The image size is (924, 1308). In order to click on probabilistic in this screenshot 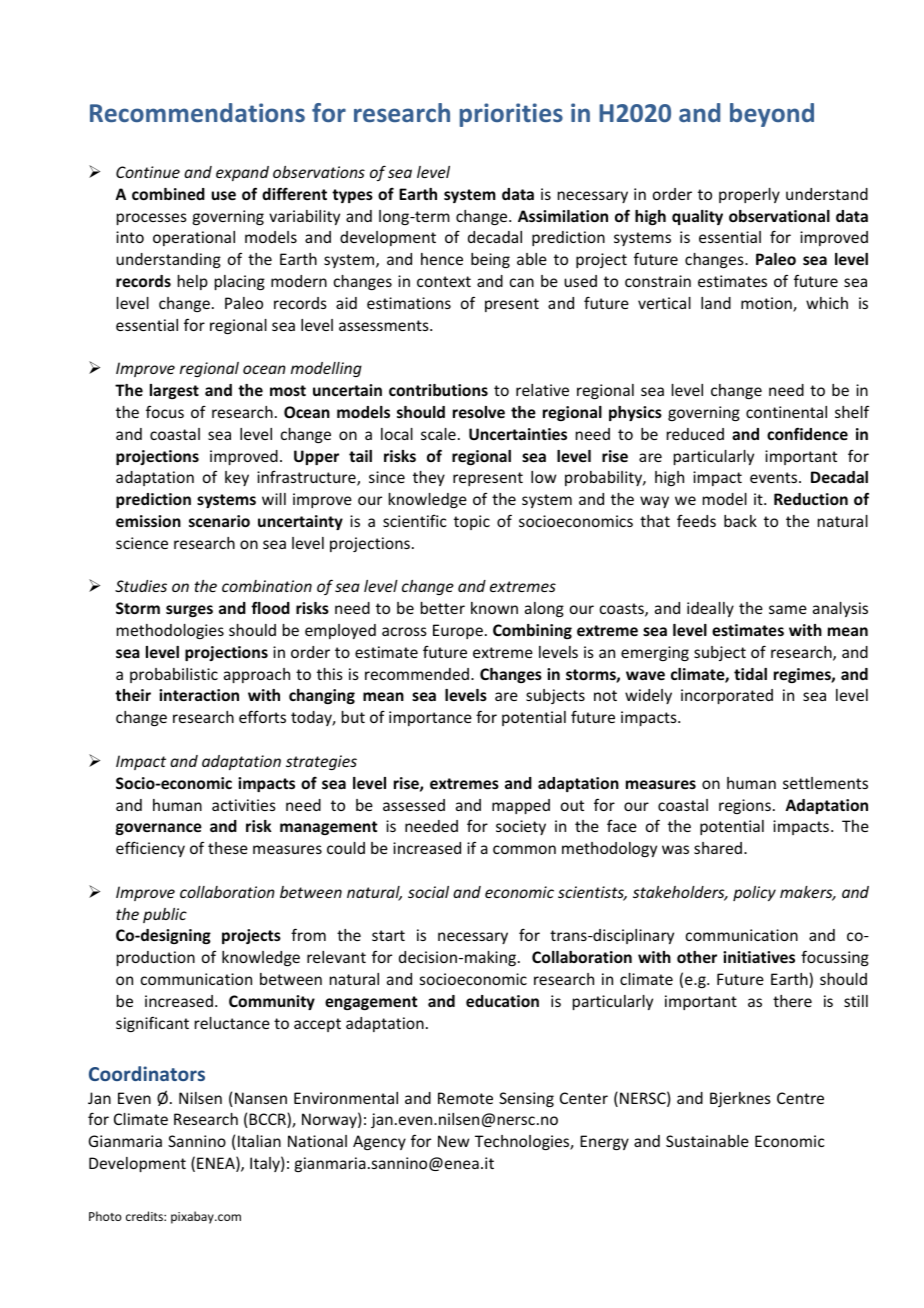, I will do `click(174, 675)`.
